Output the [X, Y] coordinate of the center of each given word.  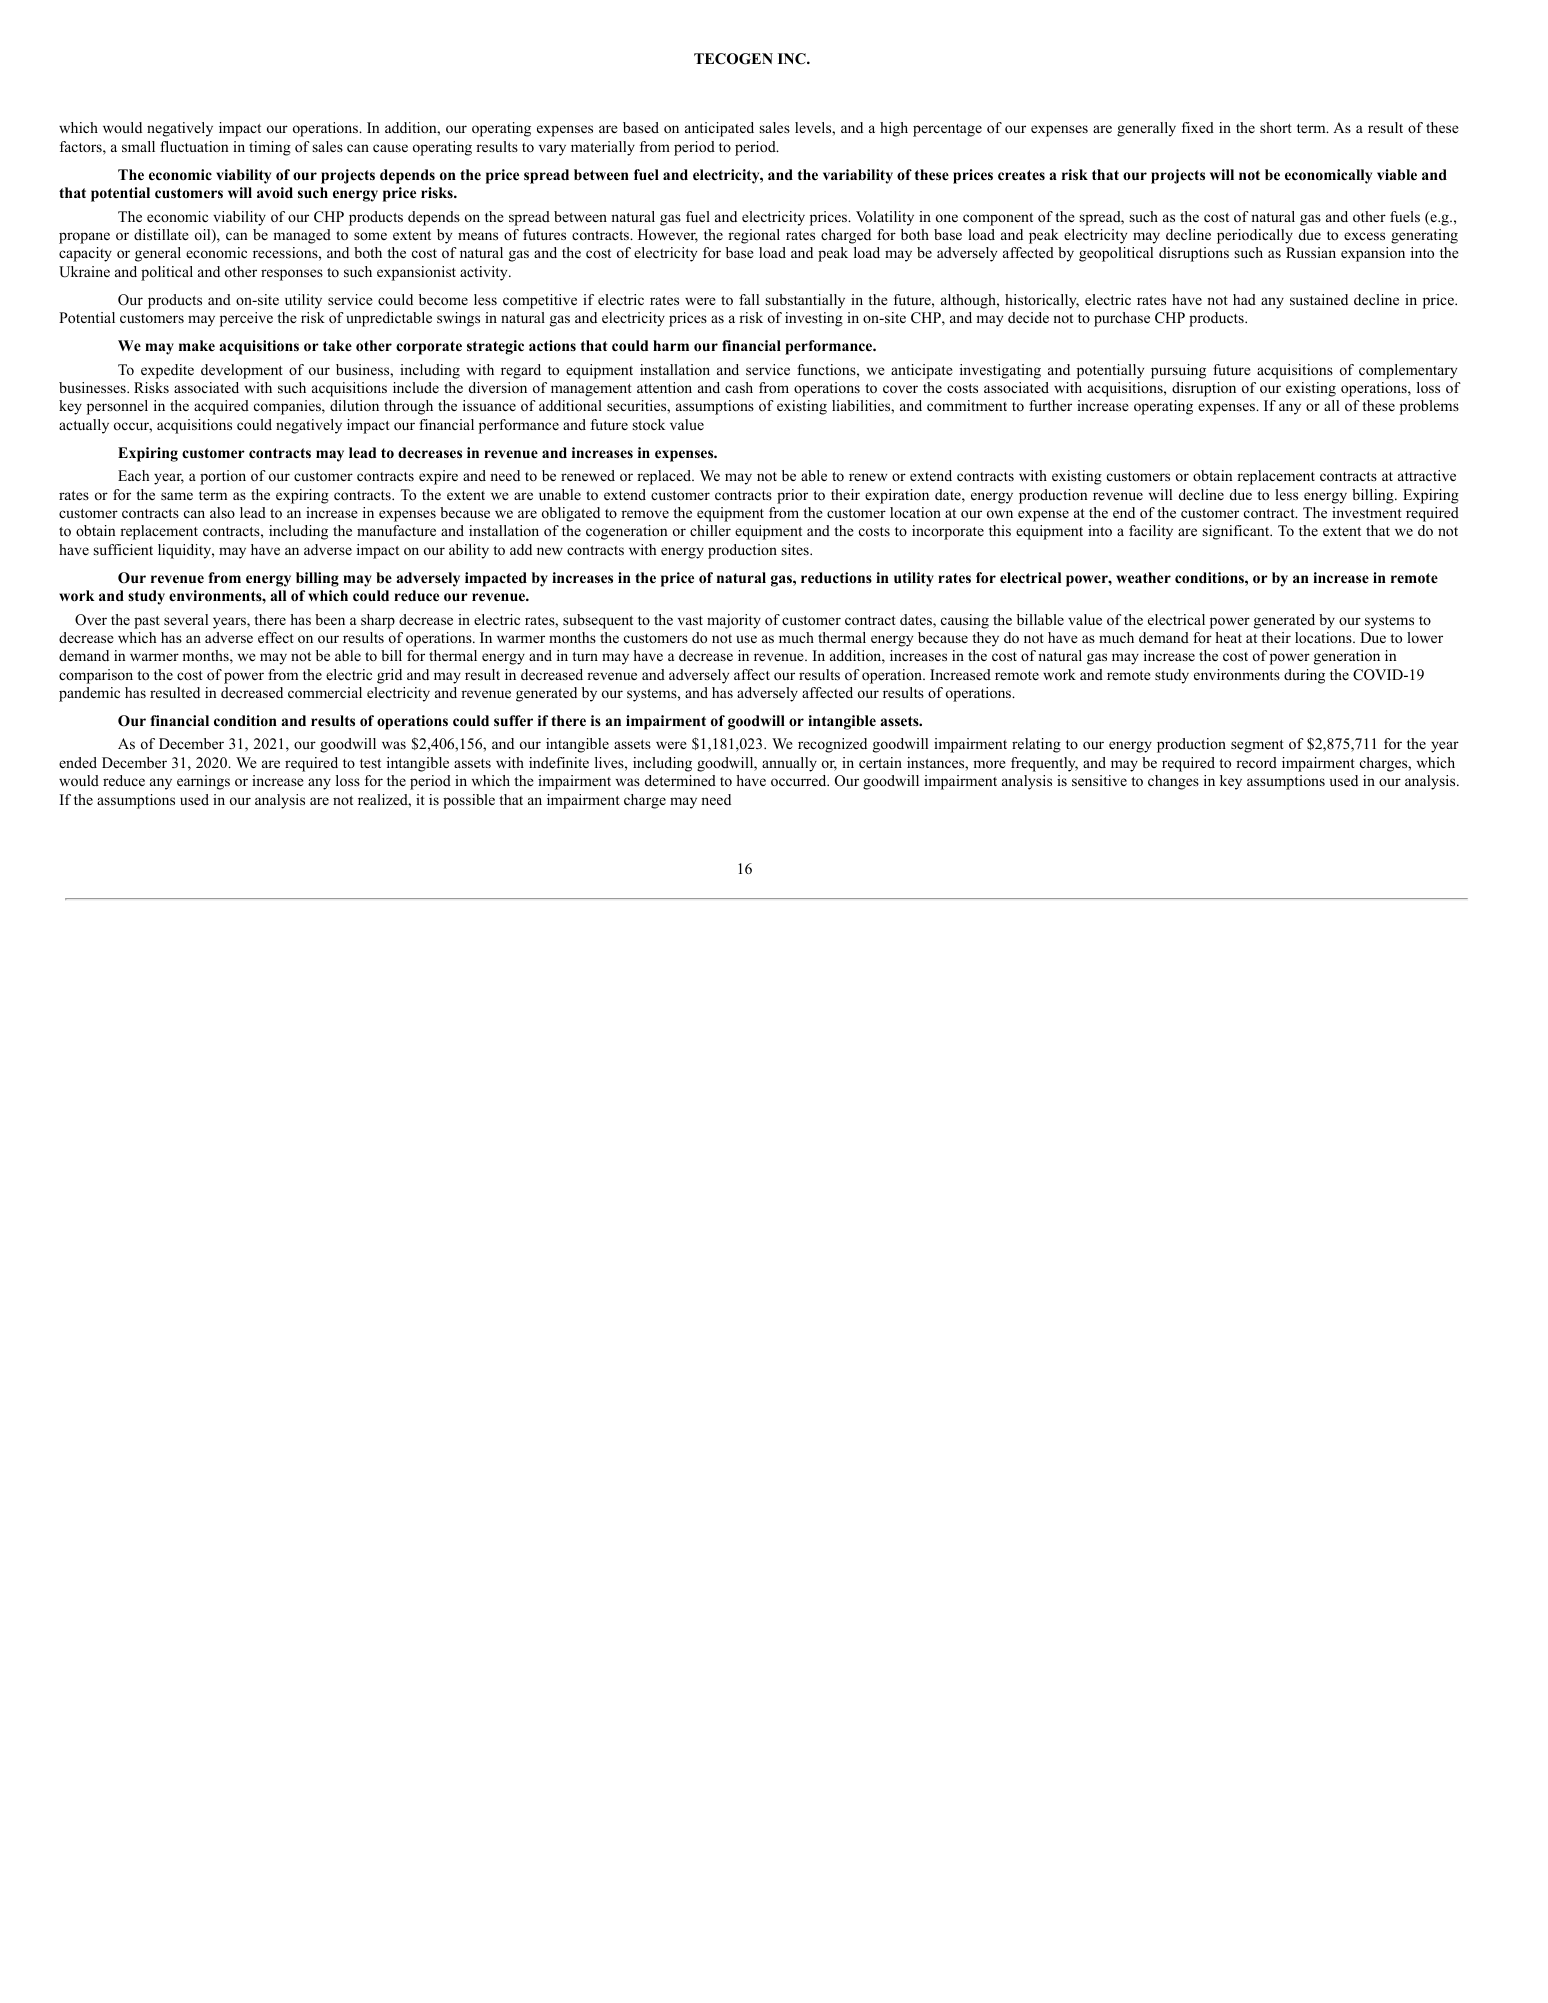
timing [270, 148]
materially [603, 148]
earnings [203, 782]
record [1256, 762]
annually [789, 764]
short [1276, 127]
